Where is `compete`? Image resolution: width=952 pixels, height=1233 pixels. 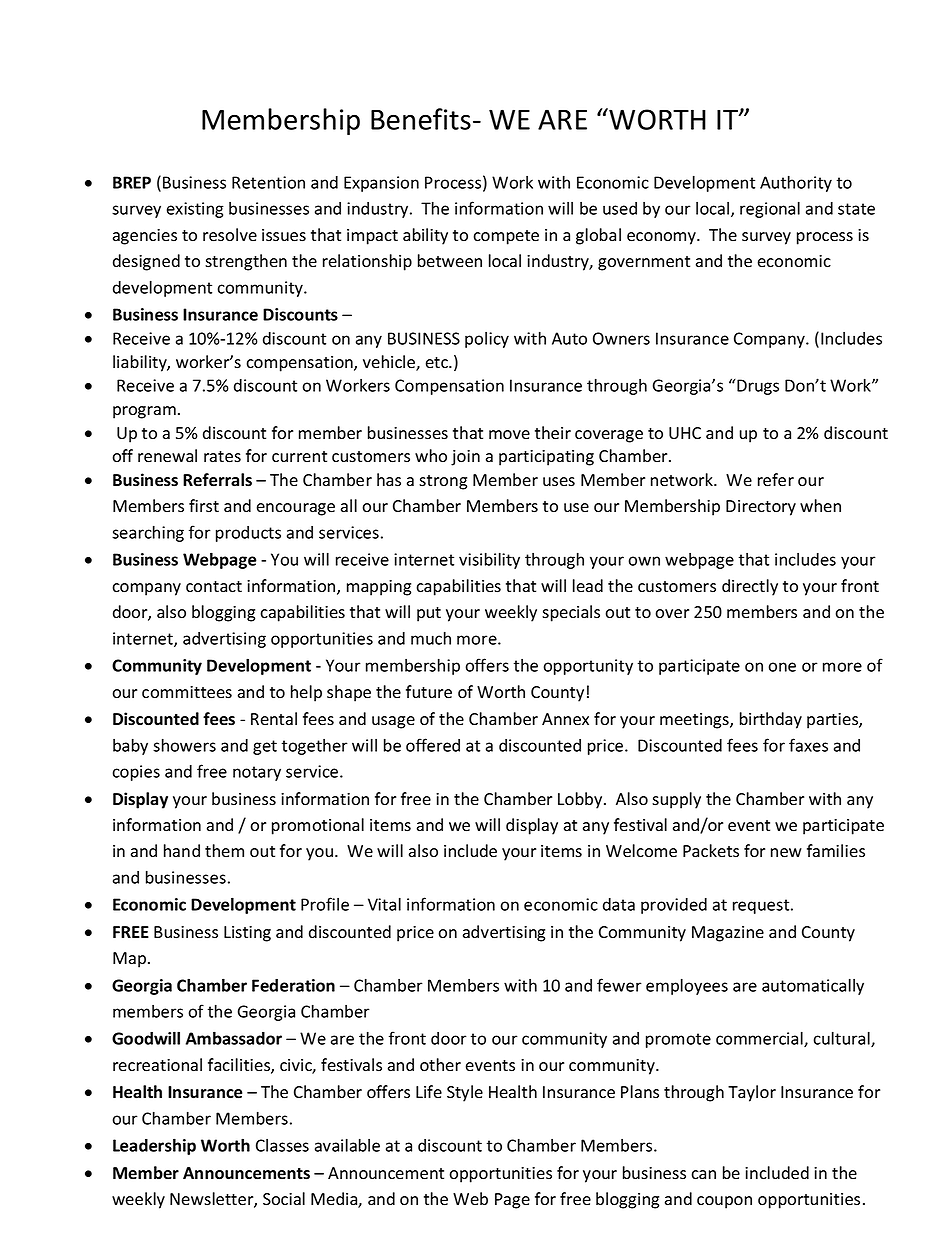
compete is located at coordinates (506, 237).
